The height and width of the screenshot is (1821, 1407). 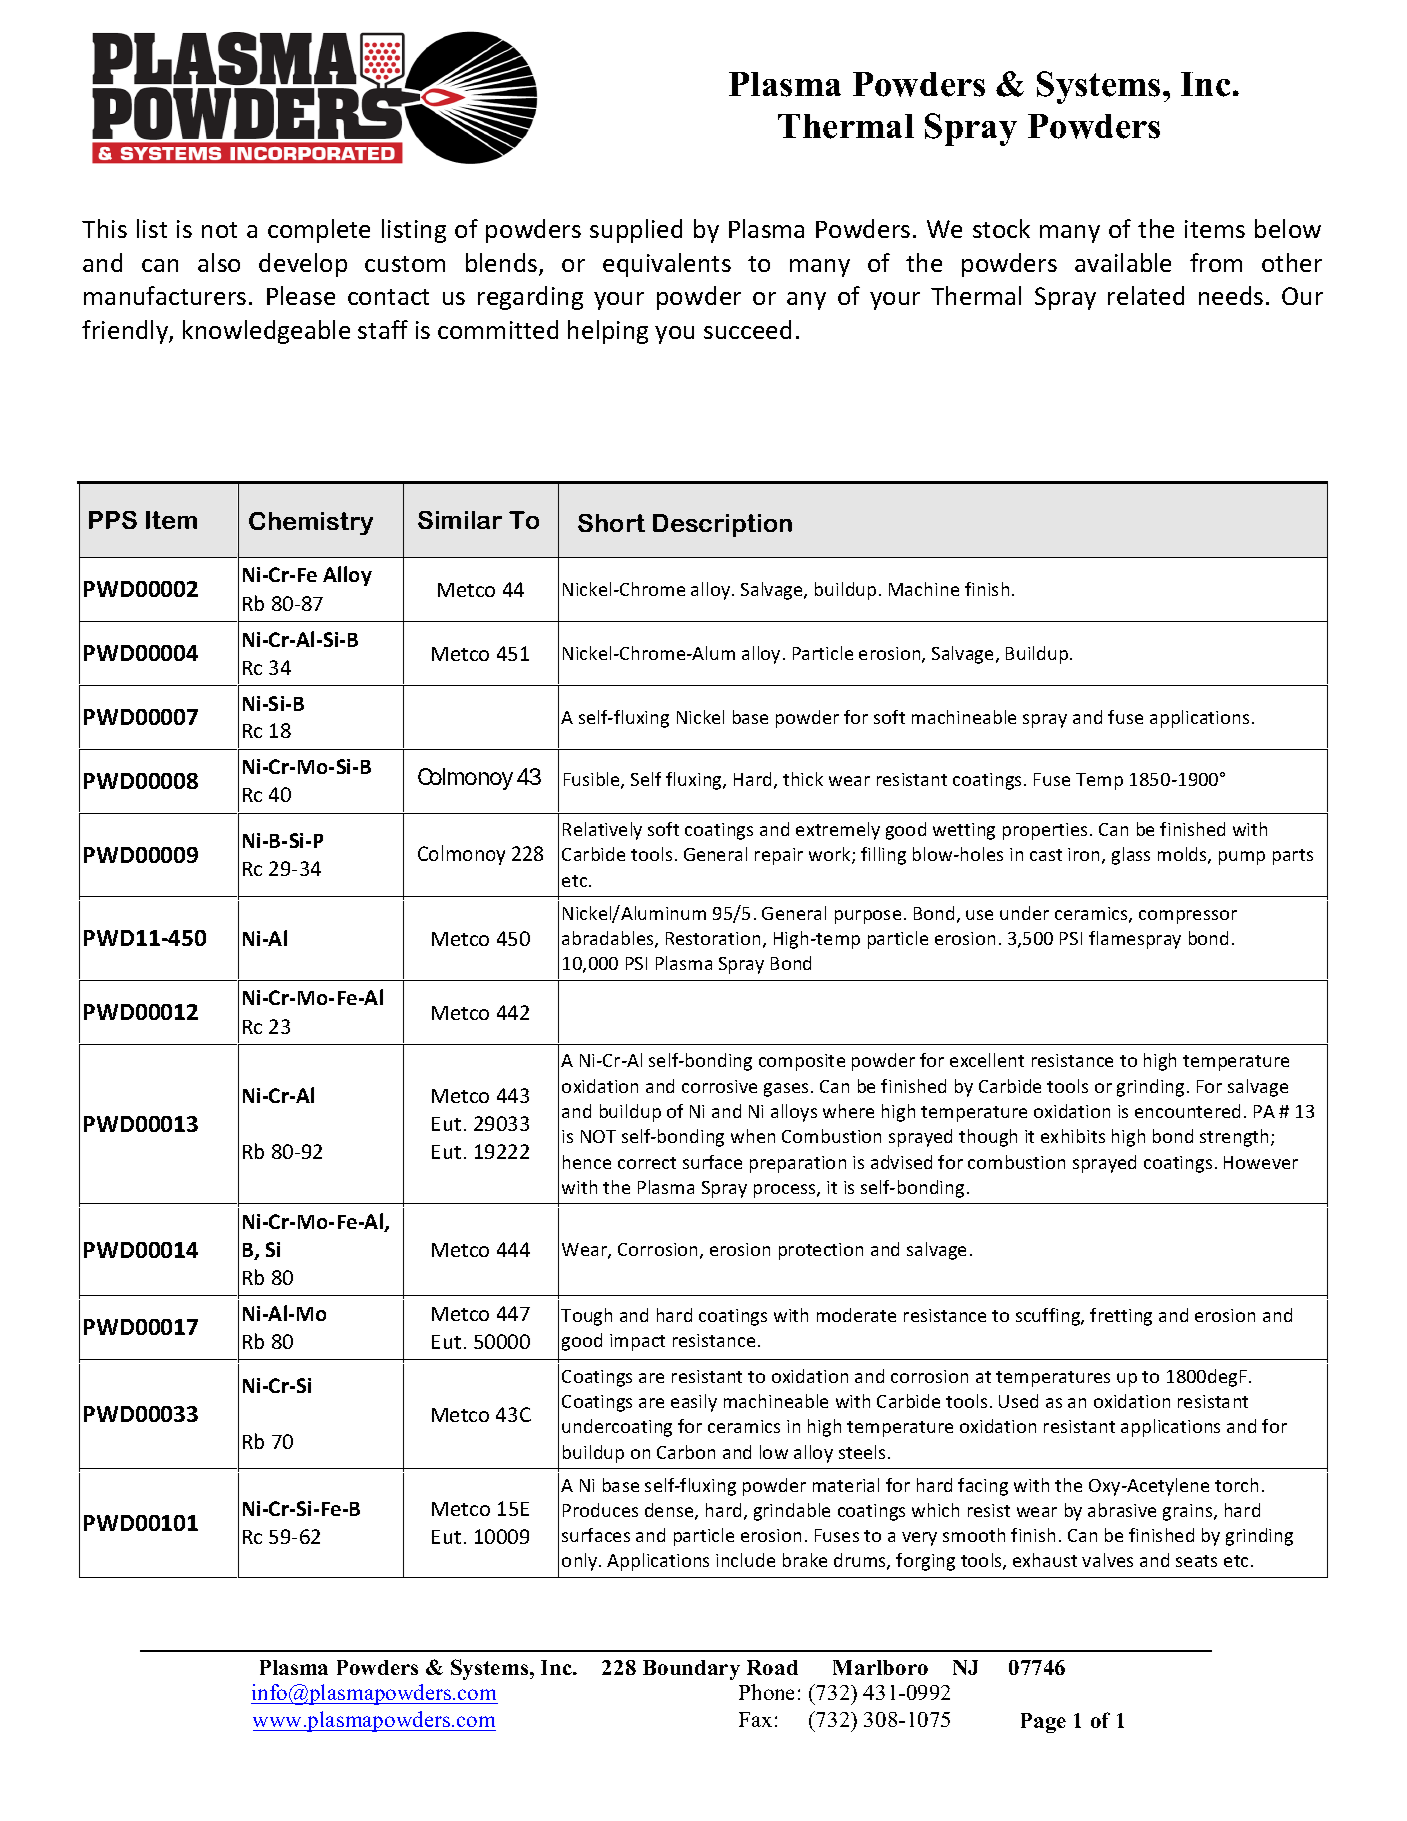 What do you see at coordinates (219, 262) in the screenshot?
I see `also` at bounding box center [219, 262].
